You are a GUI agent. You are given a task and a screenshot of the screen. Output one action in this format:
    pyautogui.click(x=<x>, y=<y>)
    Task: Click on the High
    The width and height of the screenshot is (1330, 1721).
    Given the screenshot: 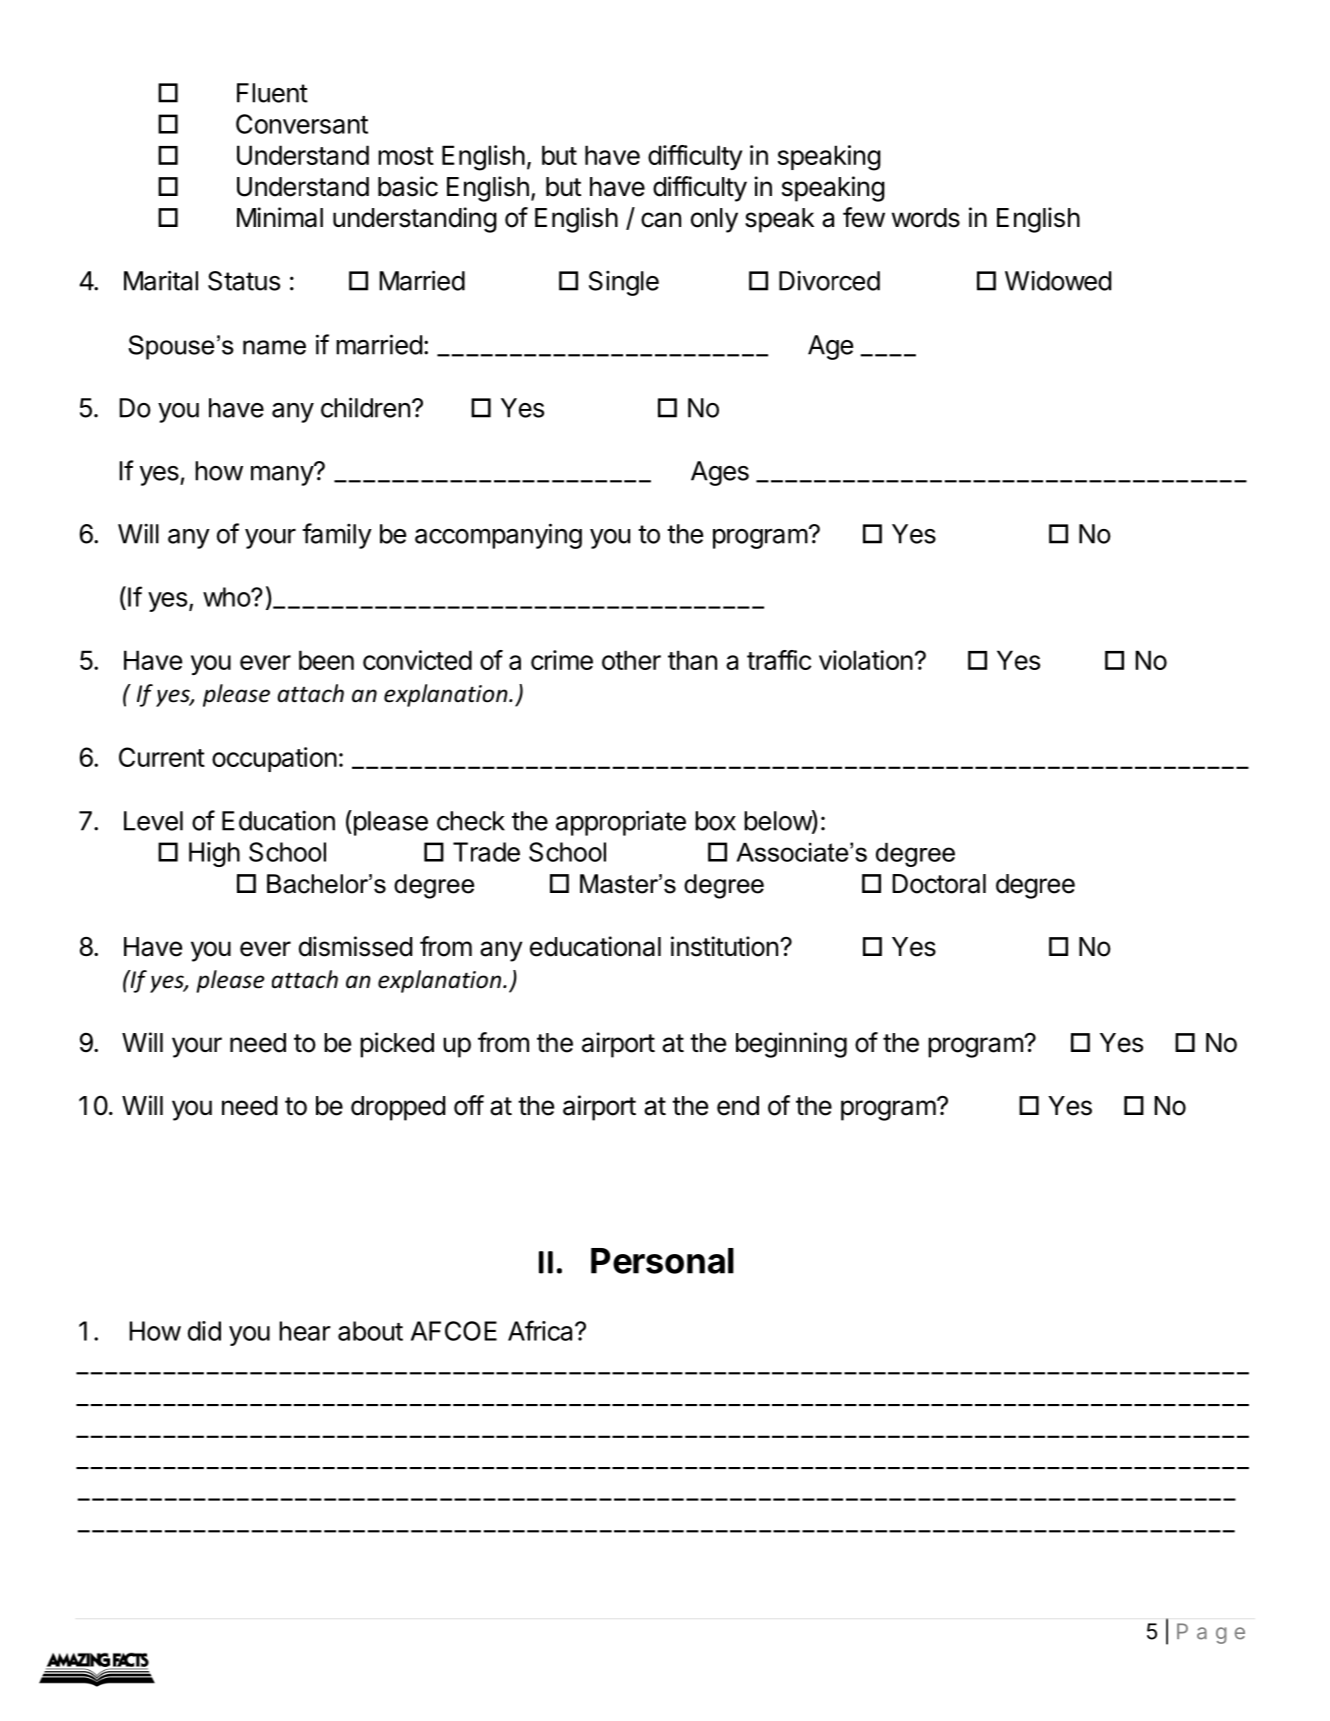 What is the action you would take?
    pyautogui.click(x=214, y=854)
